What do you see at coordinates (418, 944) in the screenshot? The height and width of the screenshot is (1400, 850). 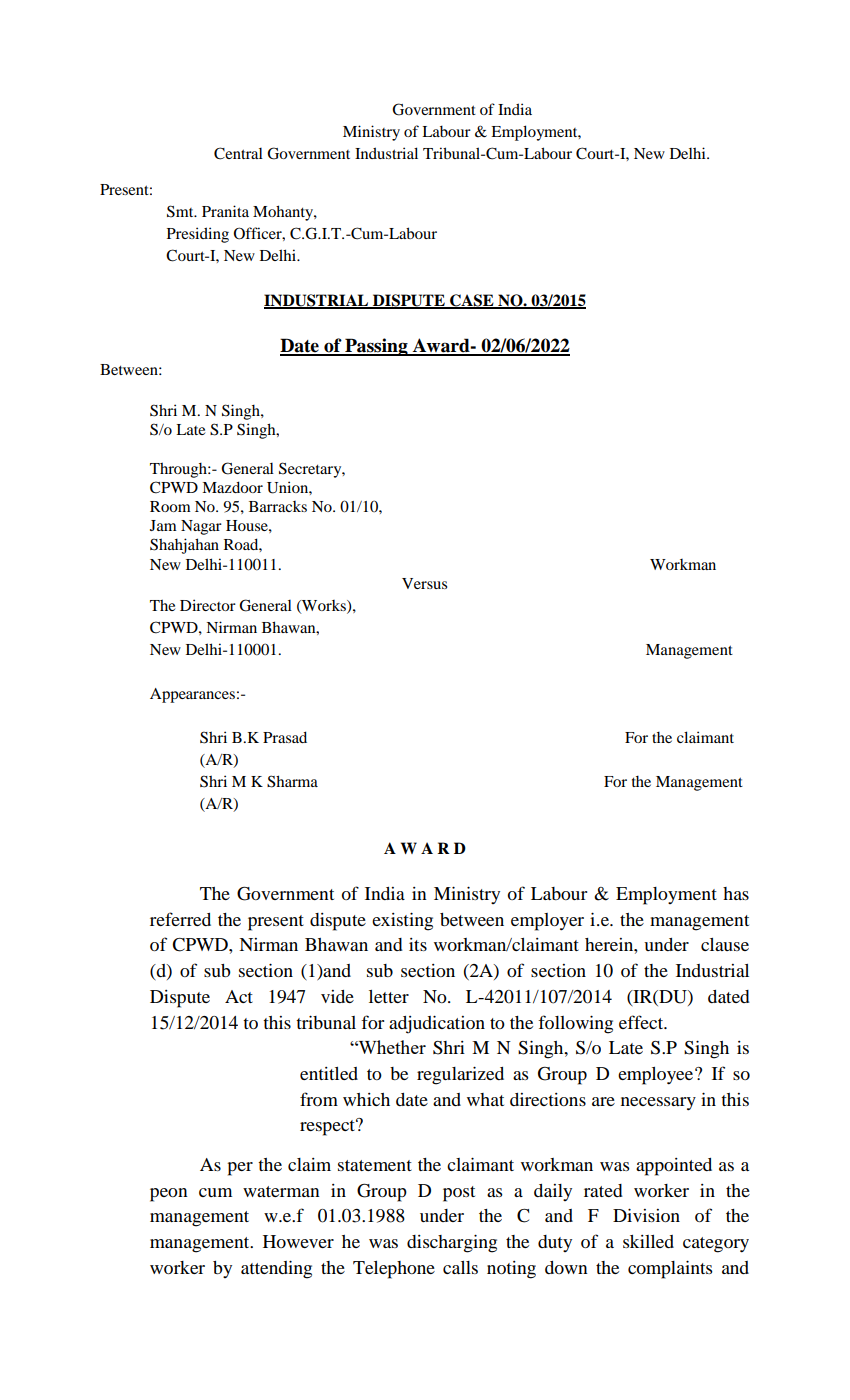 I see `its` at bounding box center [418, 944].
